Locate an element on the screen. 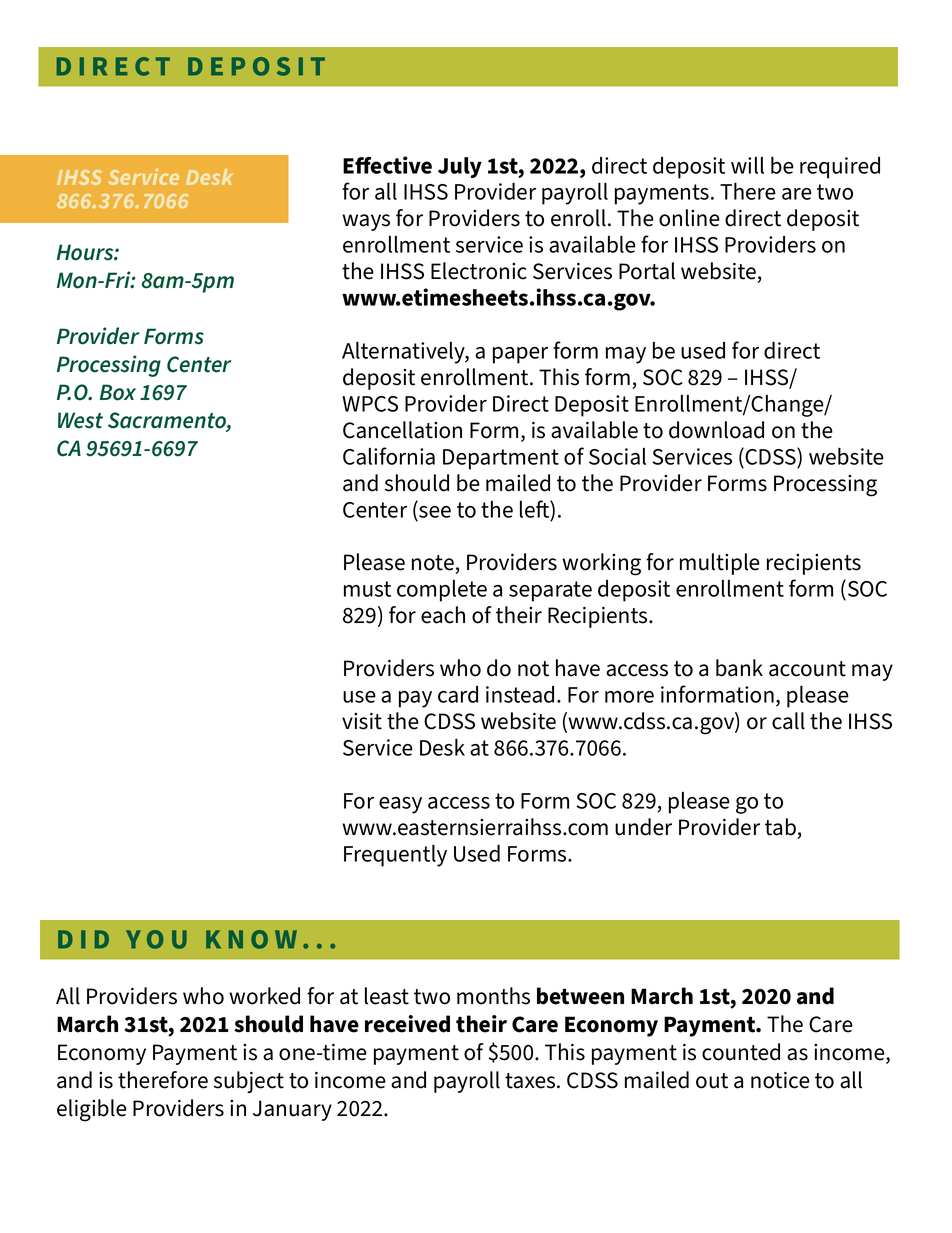 The height and width of the screenshot is (1233, 952). bank is located at coordinates (739, 668).
